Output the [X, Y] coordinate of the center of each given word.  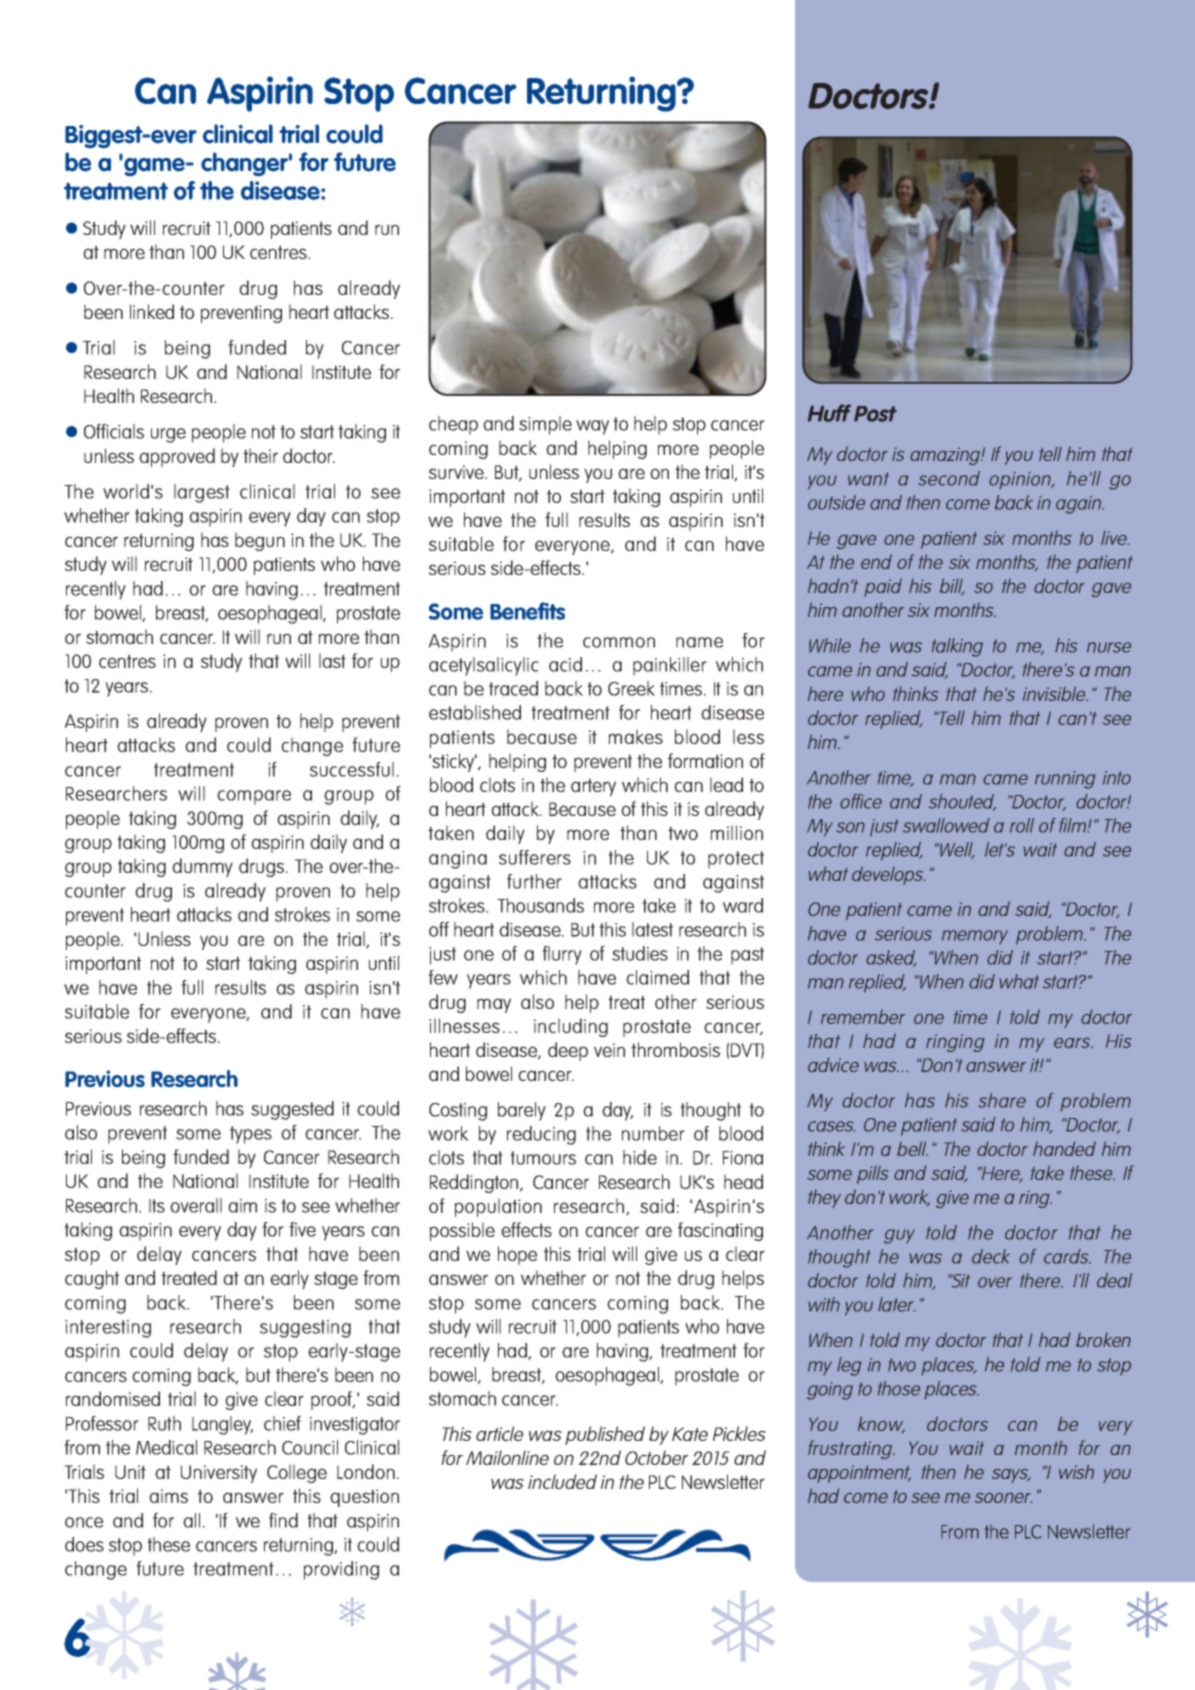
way [592, 427]
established [475, 712]
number [653, 1133]
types [251, 1135]
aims [168, 1496]
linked [152, 311]
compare [254, 797]
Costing [458, 1112]
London [366, 1471]
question [364, 1498]
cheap [453, 425]
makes [636, 736]
